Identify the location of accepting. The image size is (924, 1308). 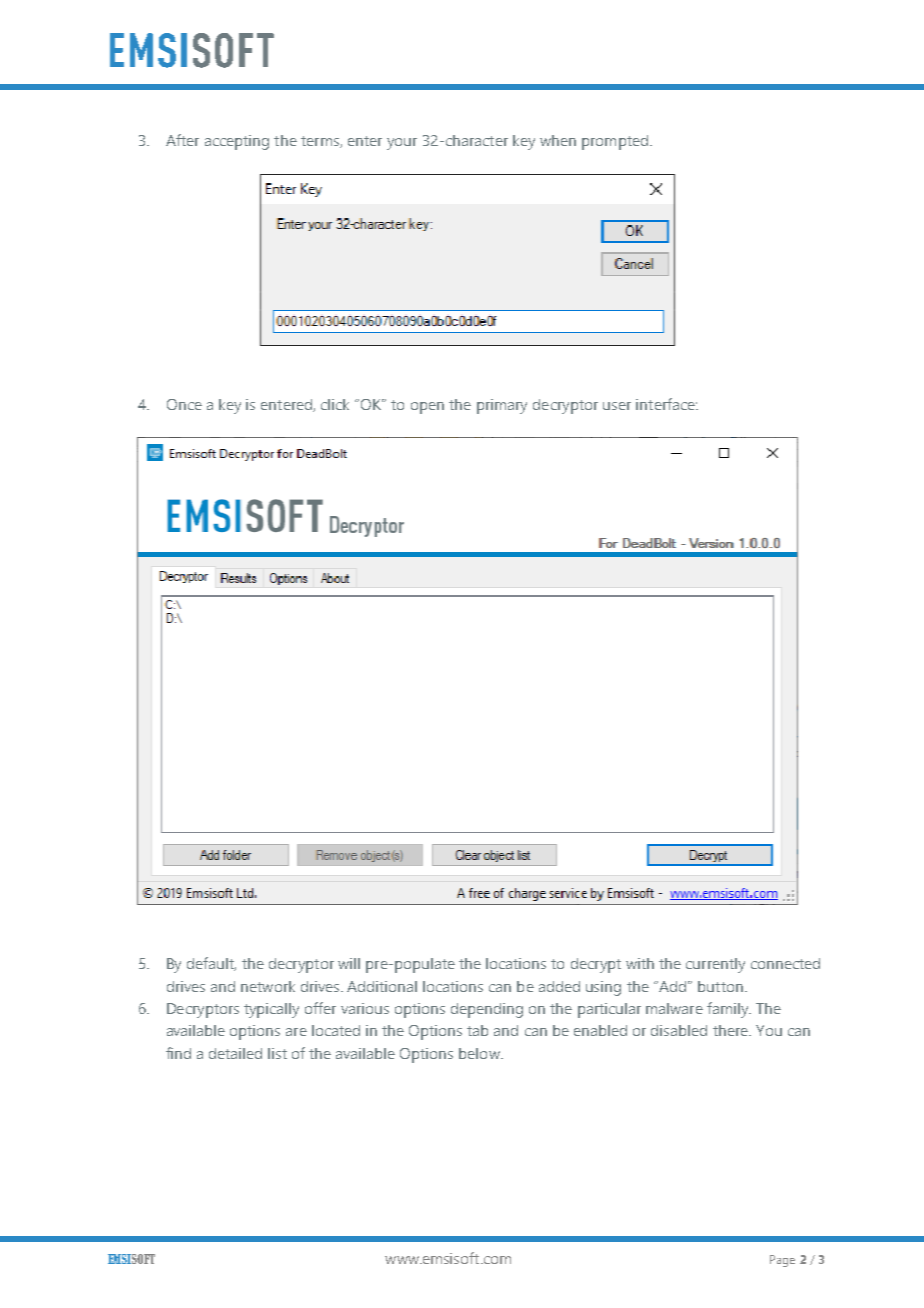
(237, 142).
